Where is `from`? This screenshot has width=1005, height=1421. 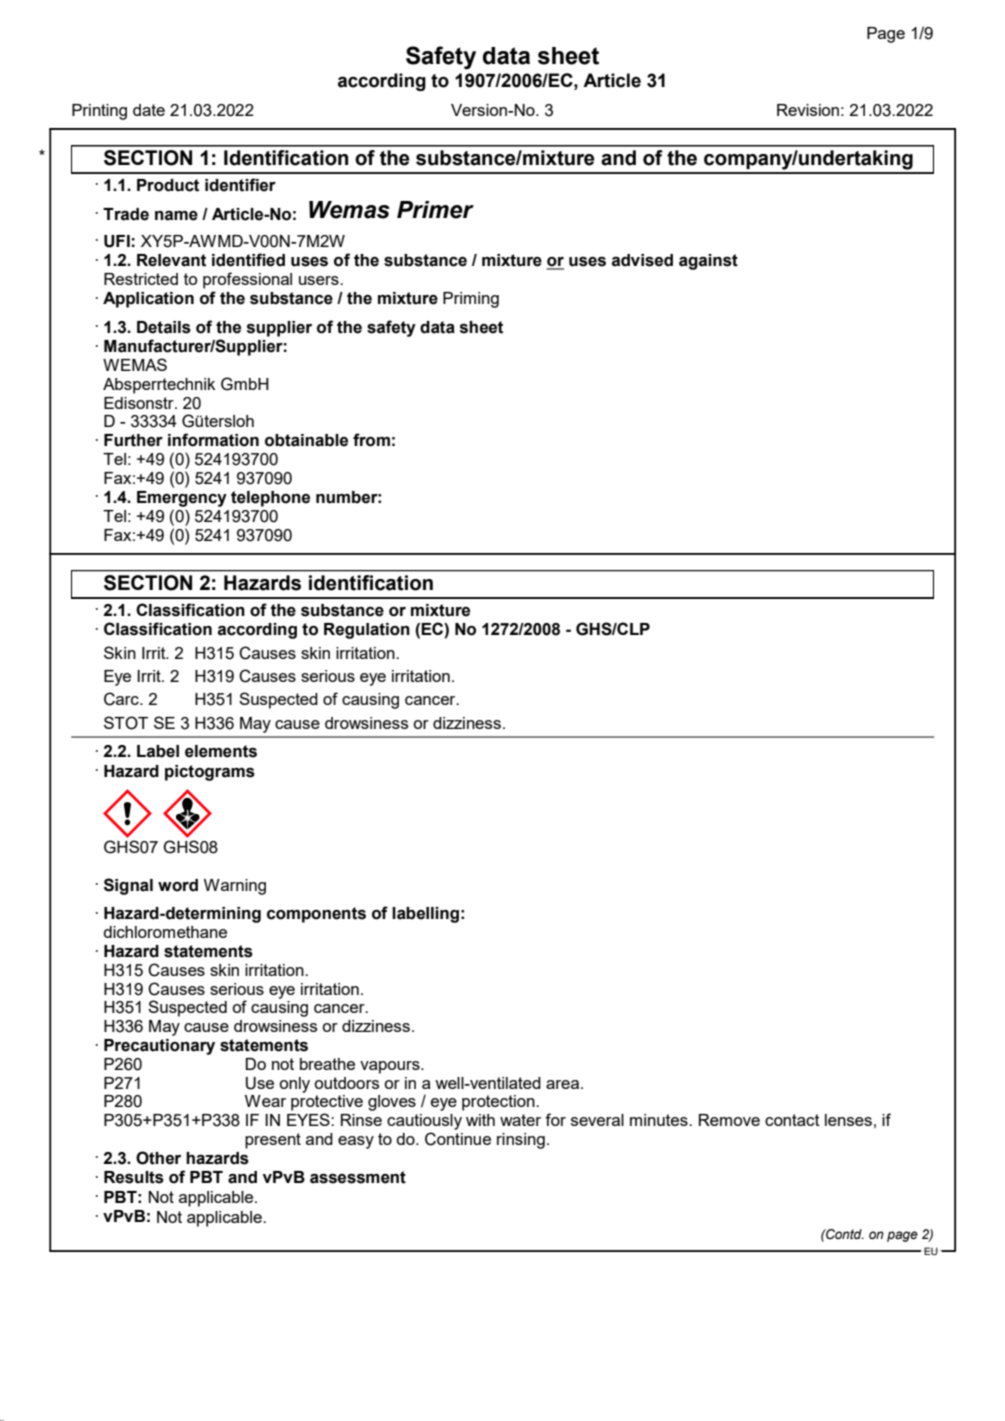 from is located at coordinates (371, 440).
